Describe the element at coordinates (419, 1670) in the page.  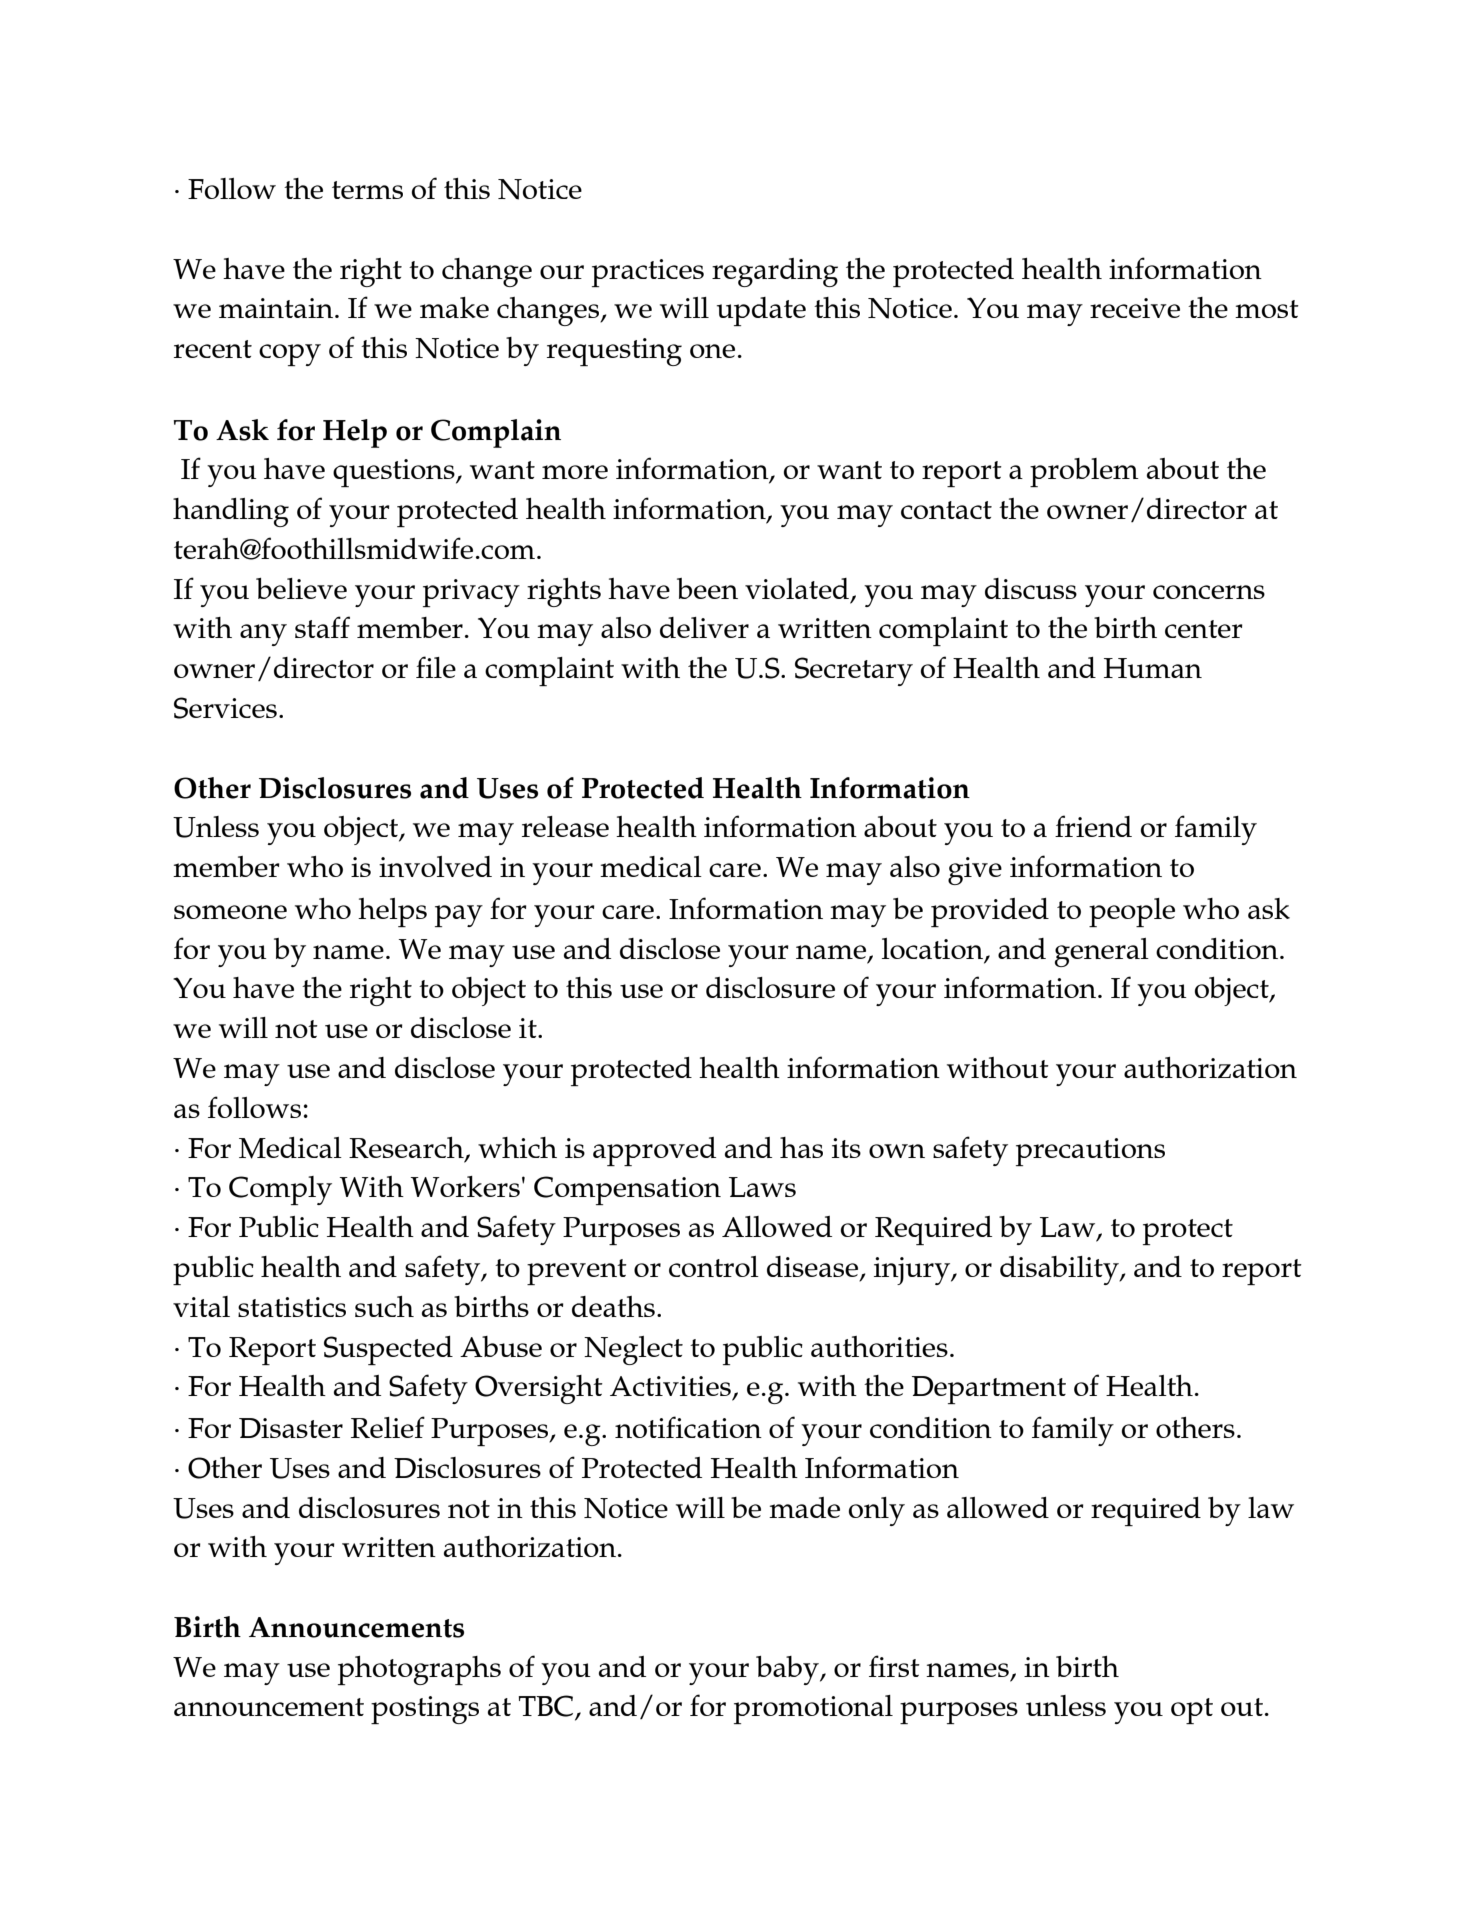
I see `photographs` at that location.
